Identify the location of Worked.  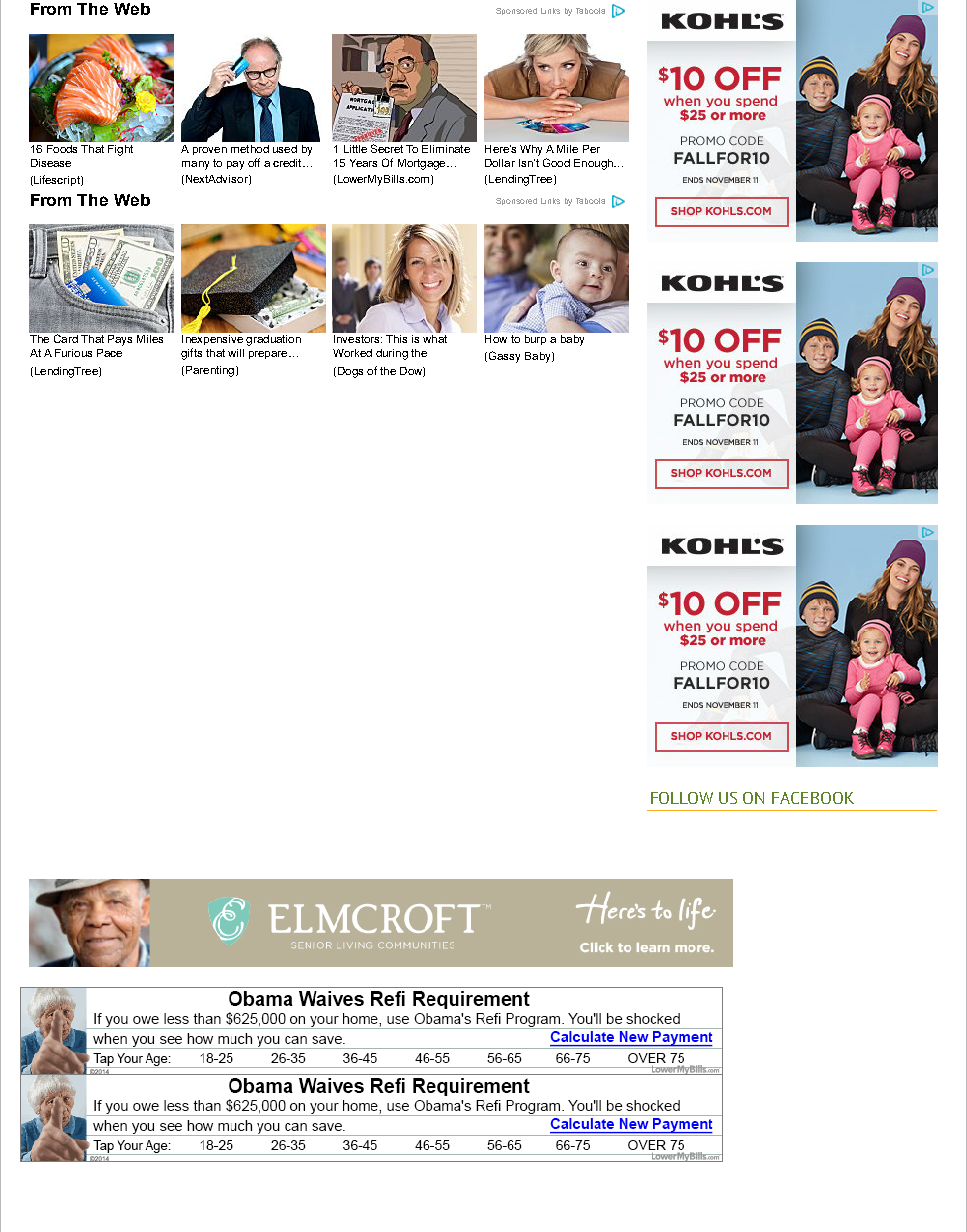
(352, 353).
